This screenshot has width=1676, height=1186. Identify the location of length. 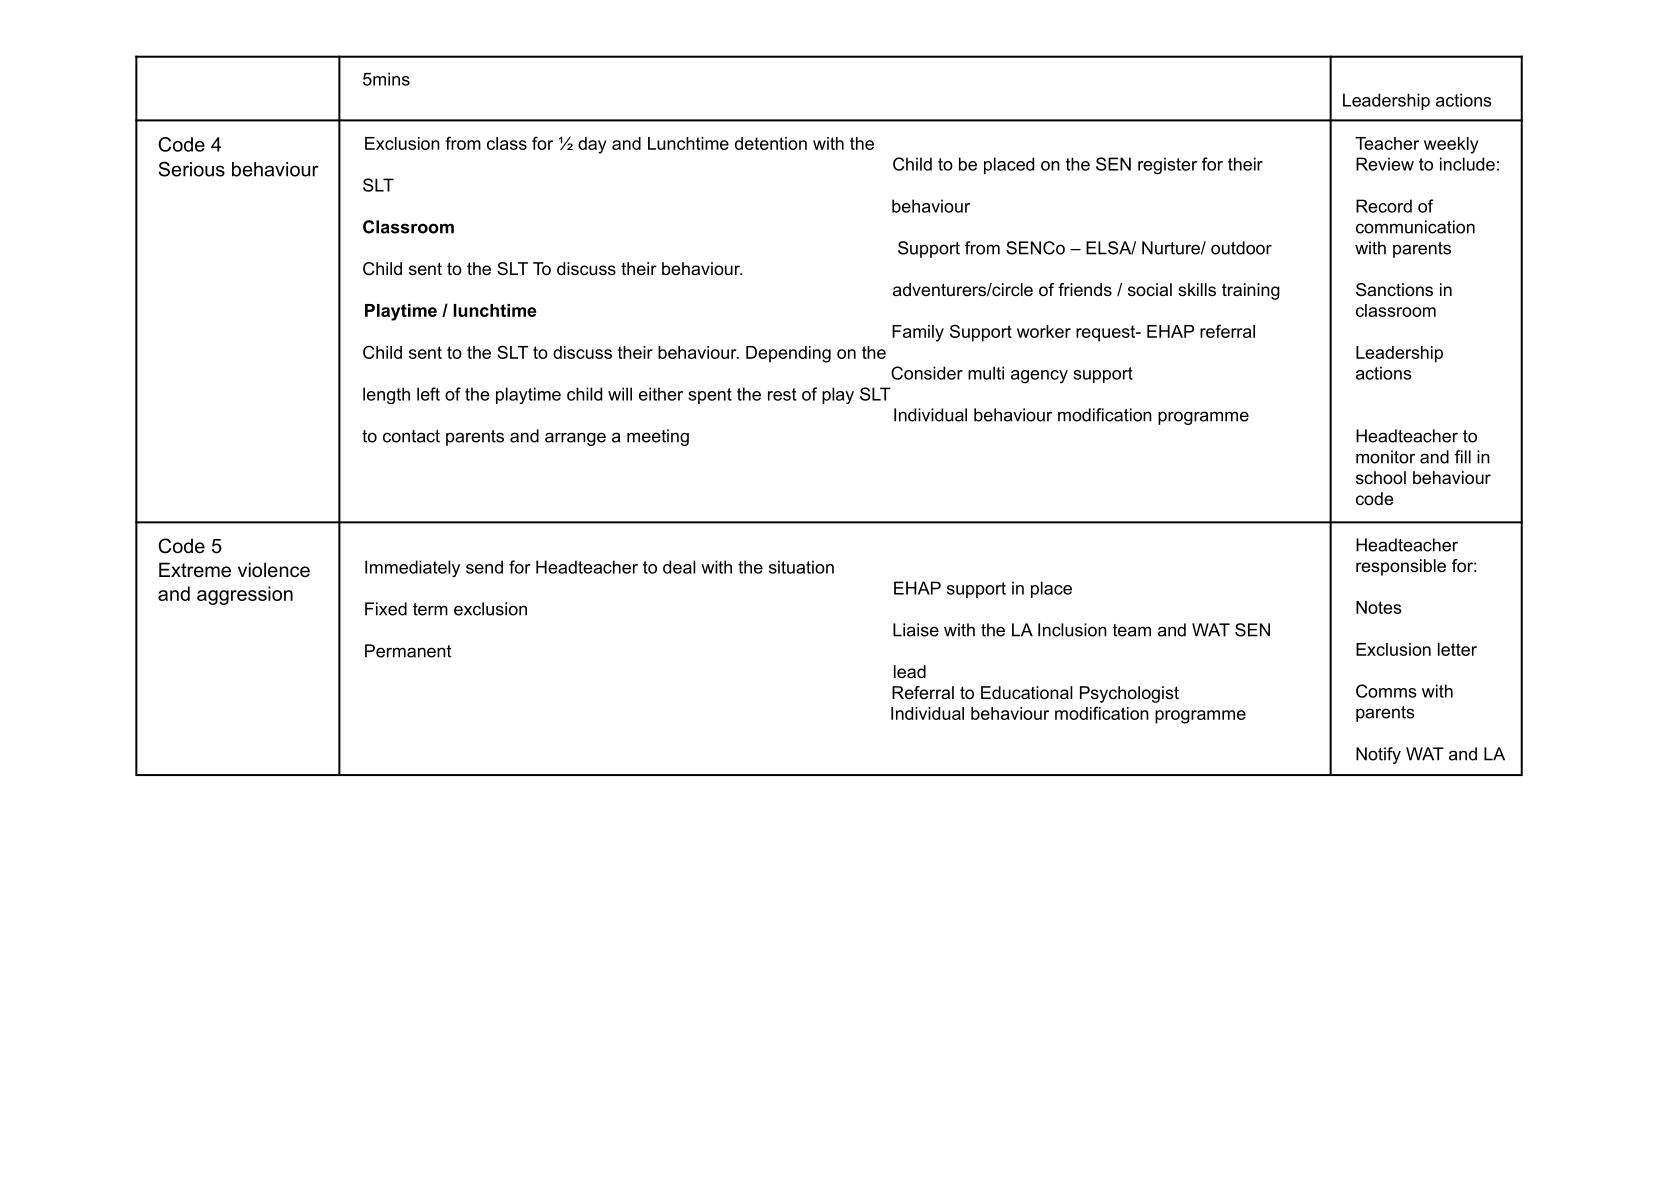
(386, 395).
